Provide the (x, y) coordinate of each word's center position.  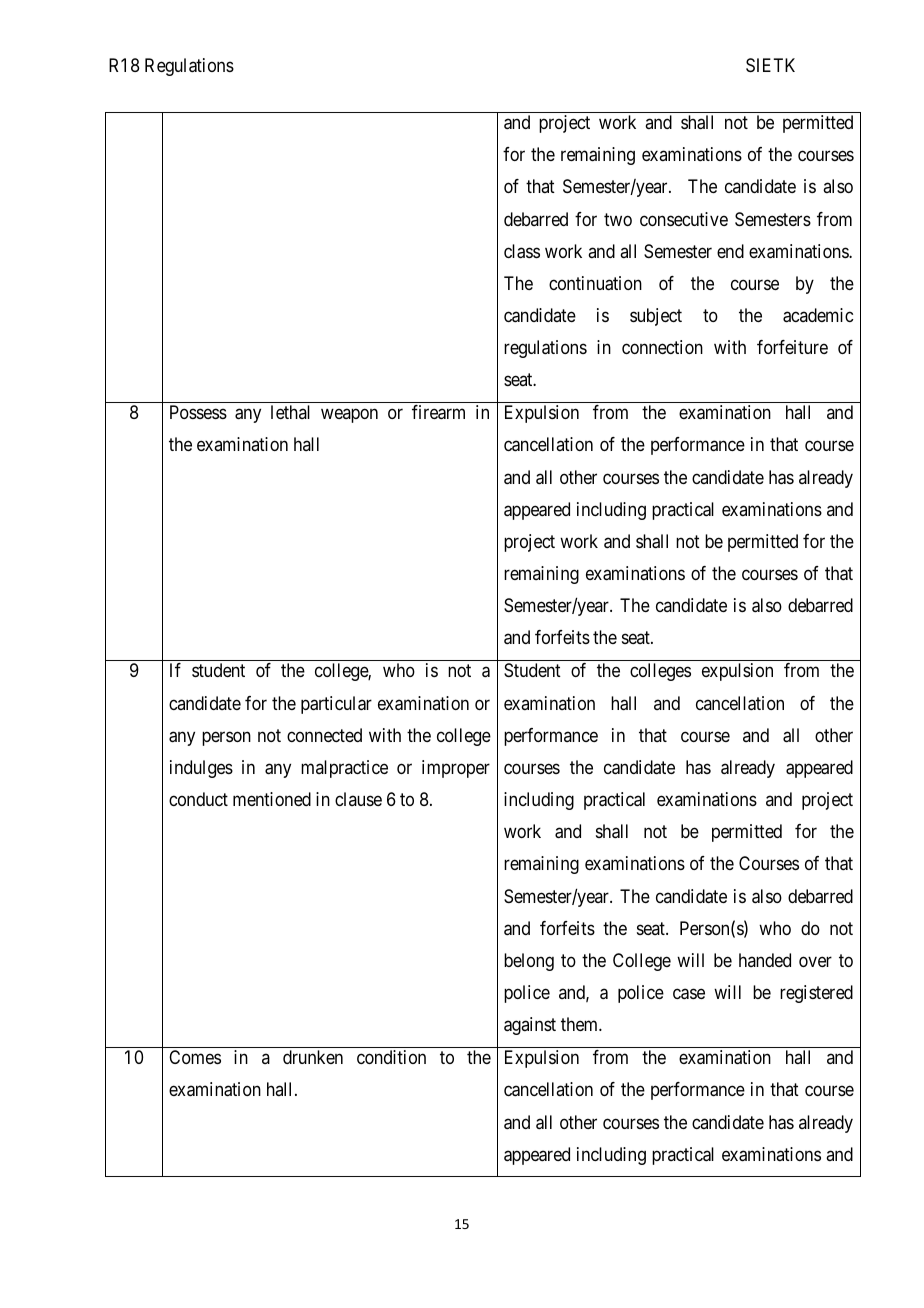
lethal (290, 412)
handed (765, 960)
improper (456, 769)
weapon (349, 416)
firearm (438, 412)
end (730, 251)
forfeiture (792, 347)
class (522, 251)
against (530, 1026)
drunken (313, 1057)
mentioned (272, 799)
